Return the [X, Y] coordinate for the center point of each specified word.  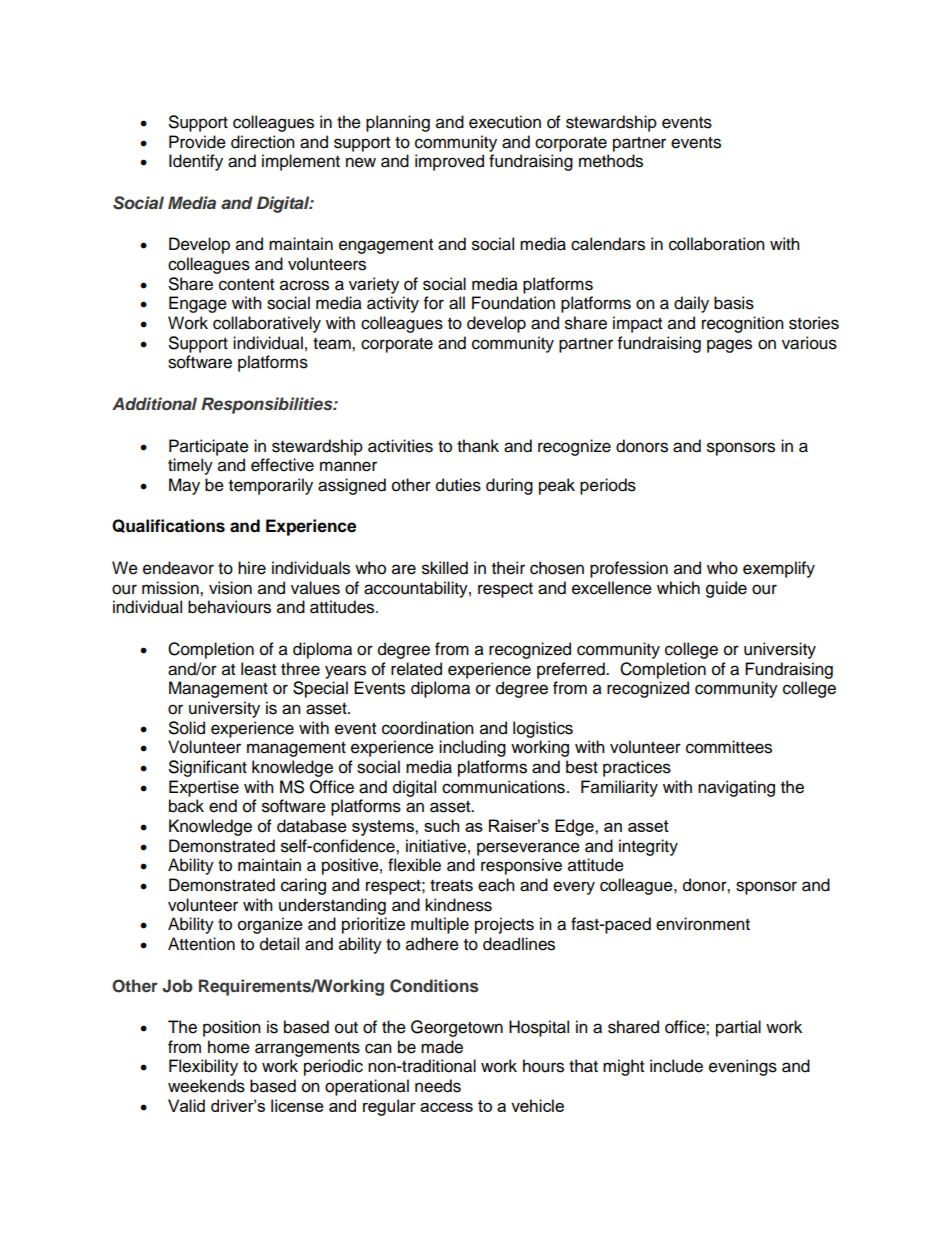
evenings [743, 1067]
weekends [206, 1086]
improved [449, 162]
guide [726, 589]
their [508, 568]
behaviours [229, 607]
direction [263, 142]
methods [611, 161]
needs [438, 1086]
